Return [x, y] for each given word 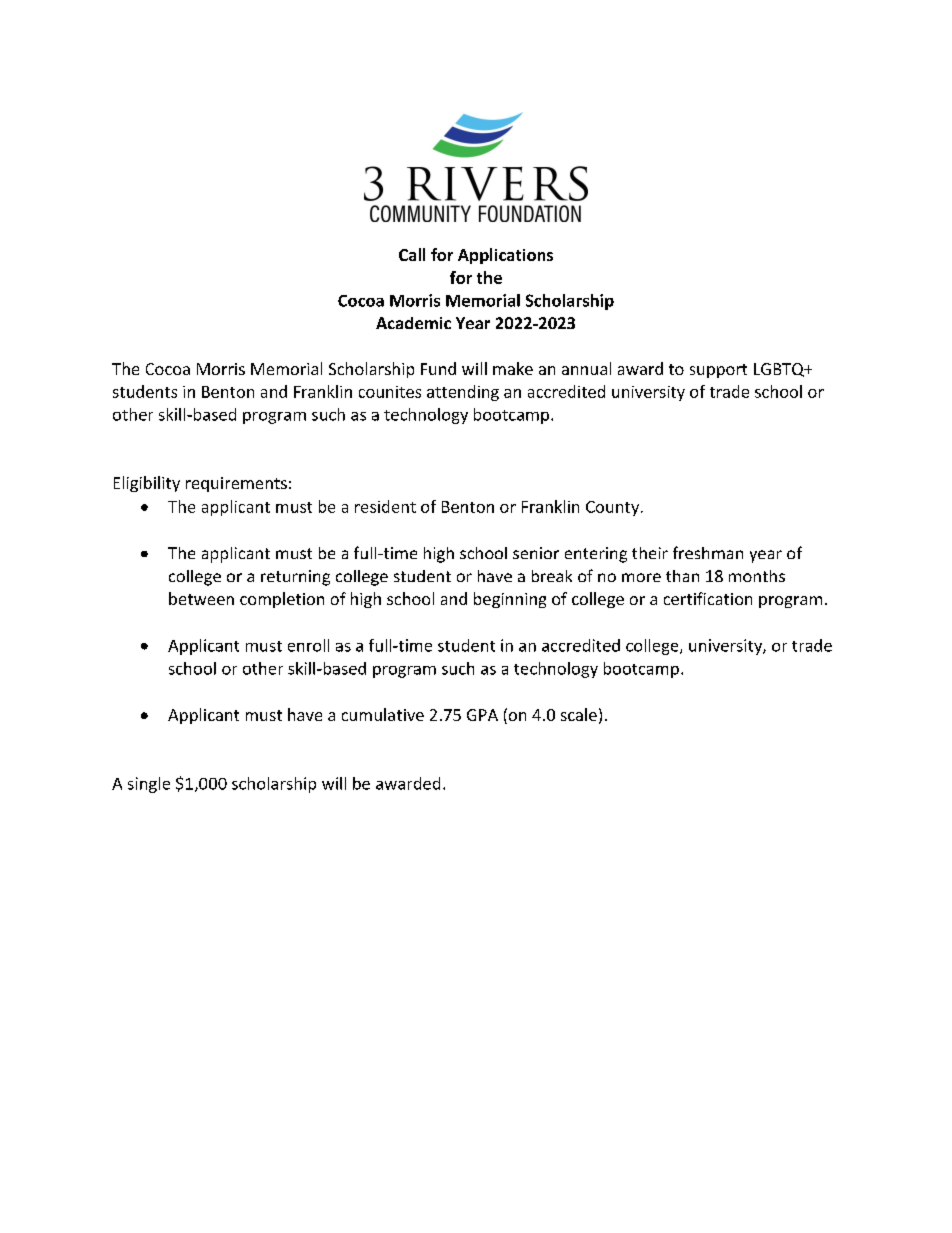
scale [579, 714]
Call [412, 254]
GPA [482, 715]
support [718, 371]
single [149, 785]
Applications [505, 256]
